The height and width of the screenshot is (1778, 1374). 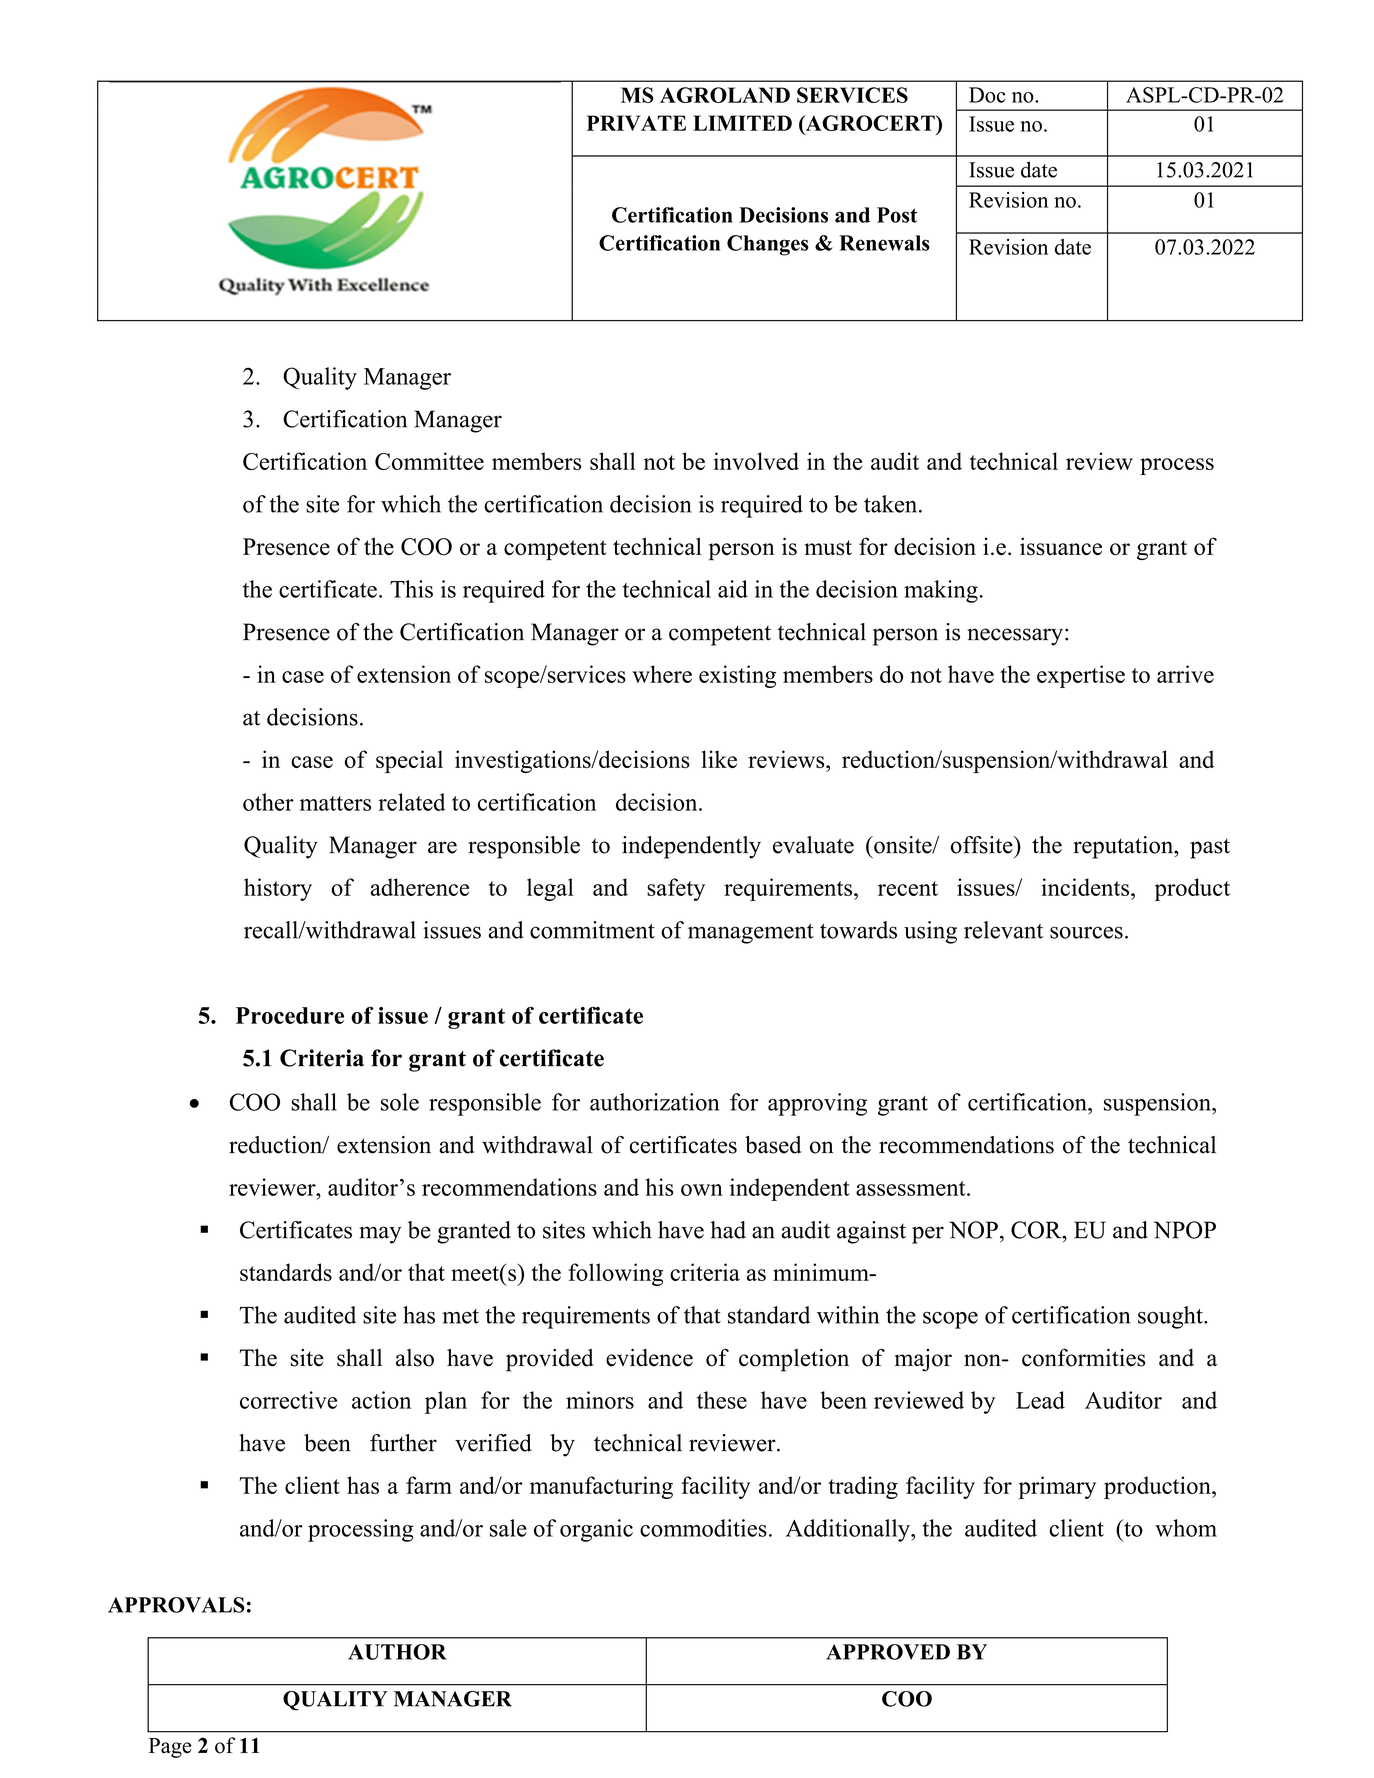 I want to click on Page, so click(x=170, y=1748).
